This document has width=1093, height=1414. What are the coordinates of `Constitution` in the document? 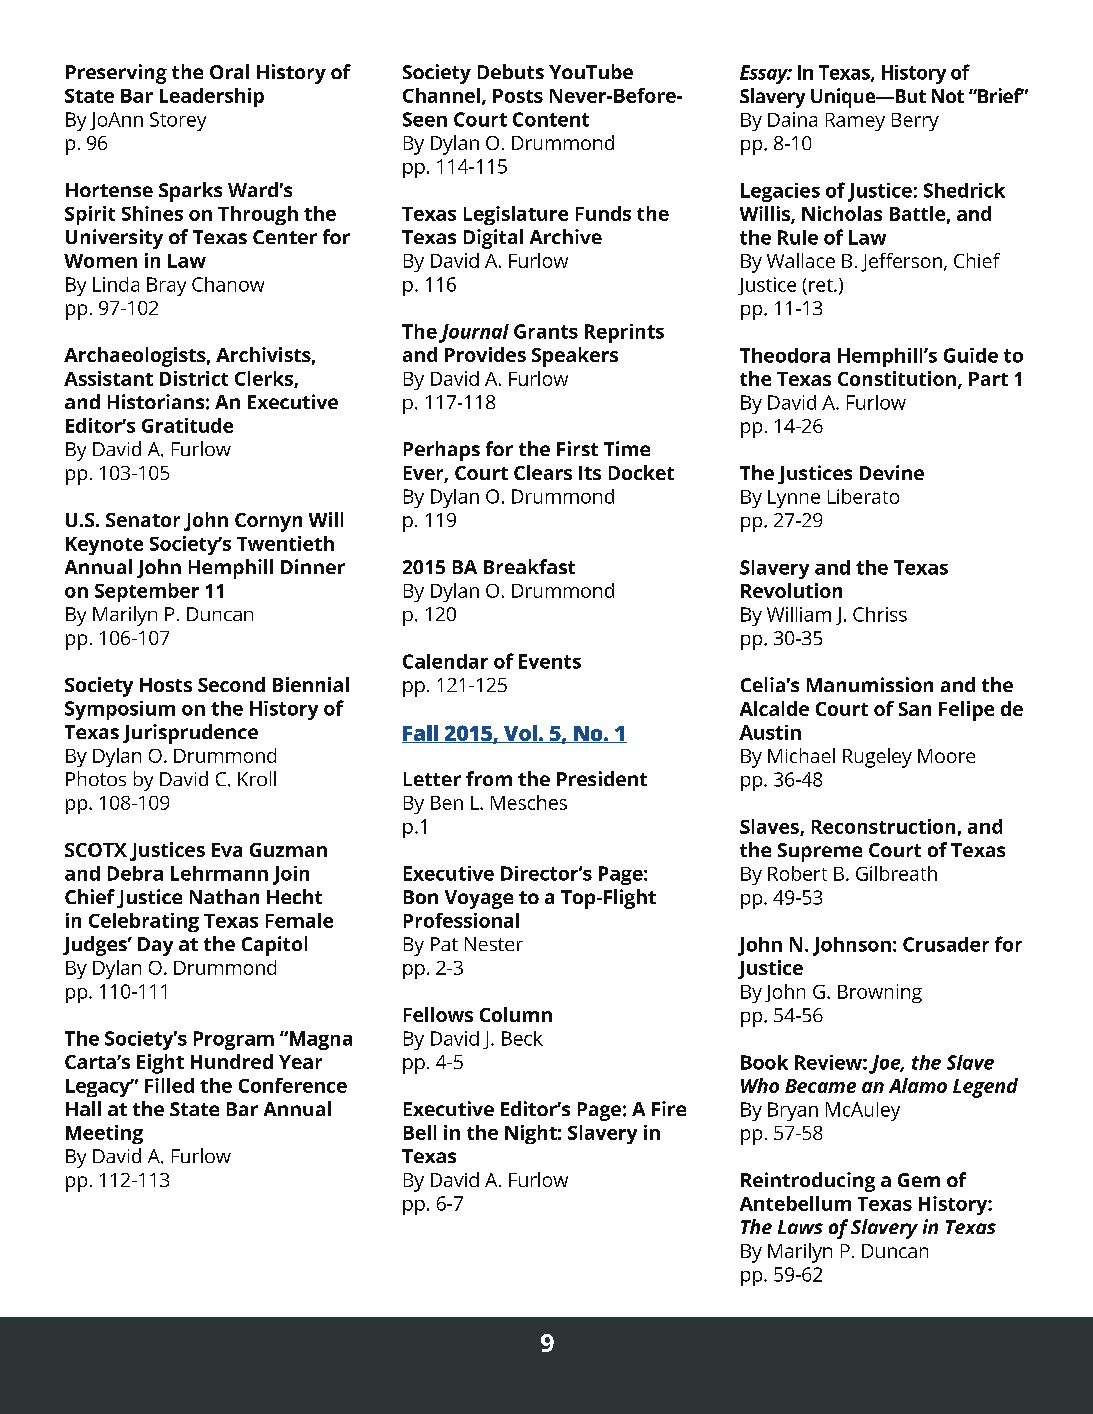 It's located at (897, 378).
